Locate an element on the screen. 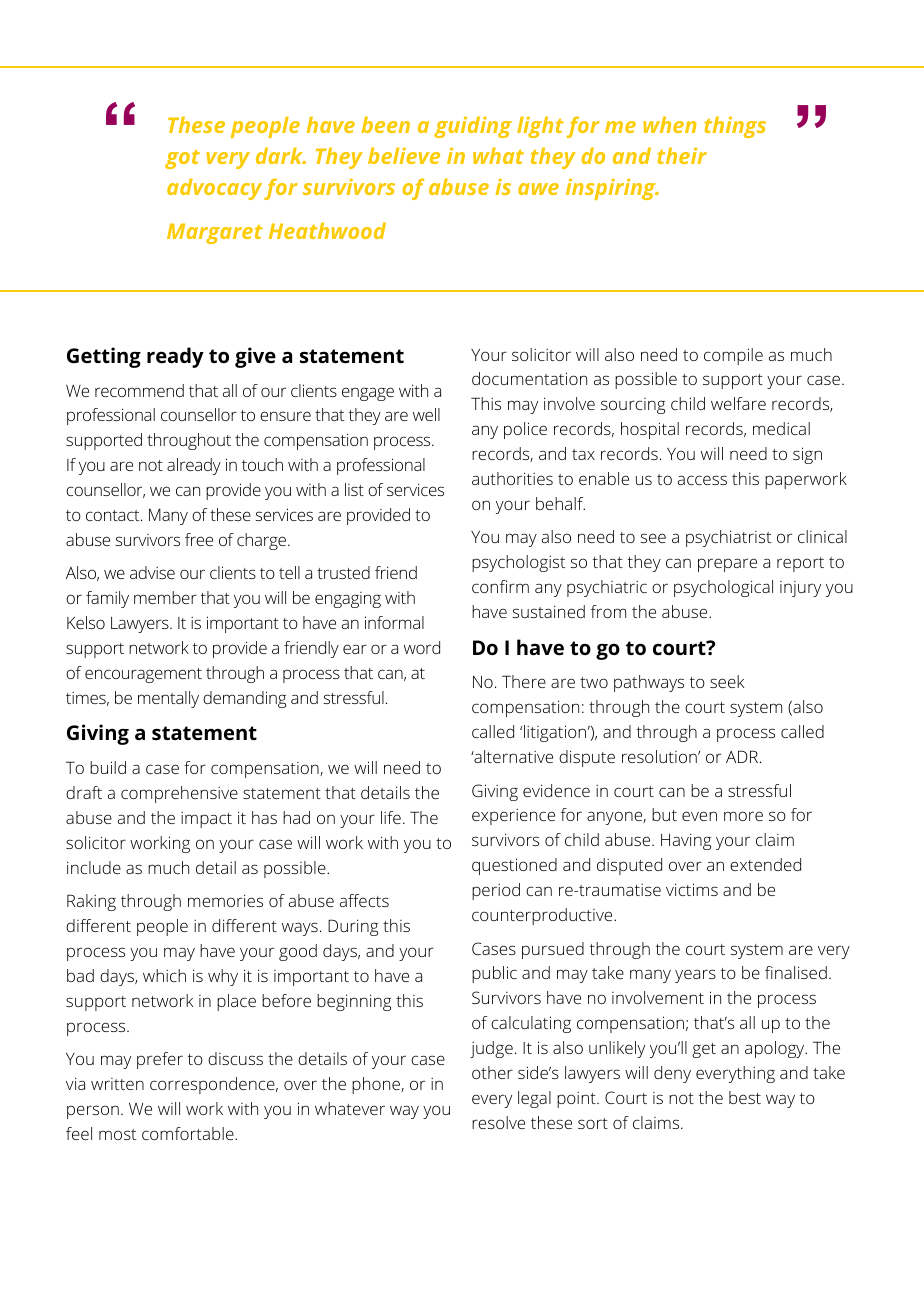 The height and width of the screenshot is (1308, 924). comprehensive is located at coordinates (179, 794).
